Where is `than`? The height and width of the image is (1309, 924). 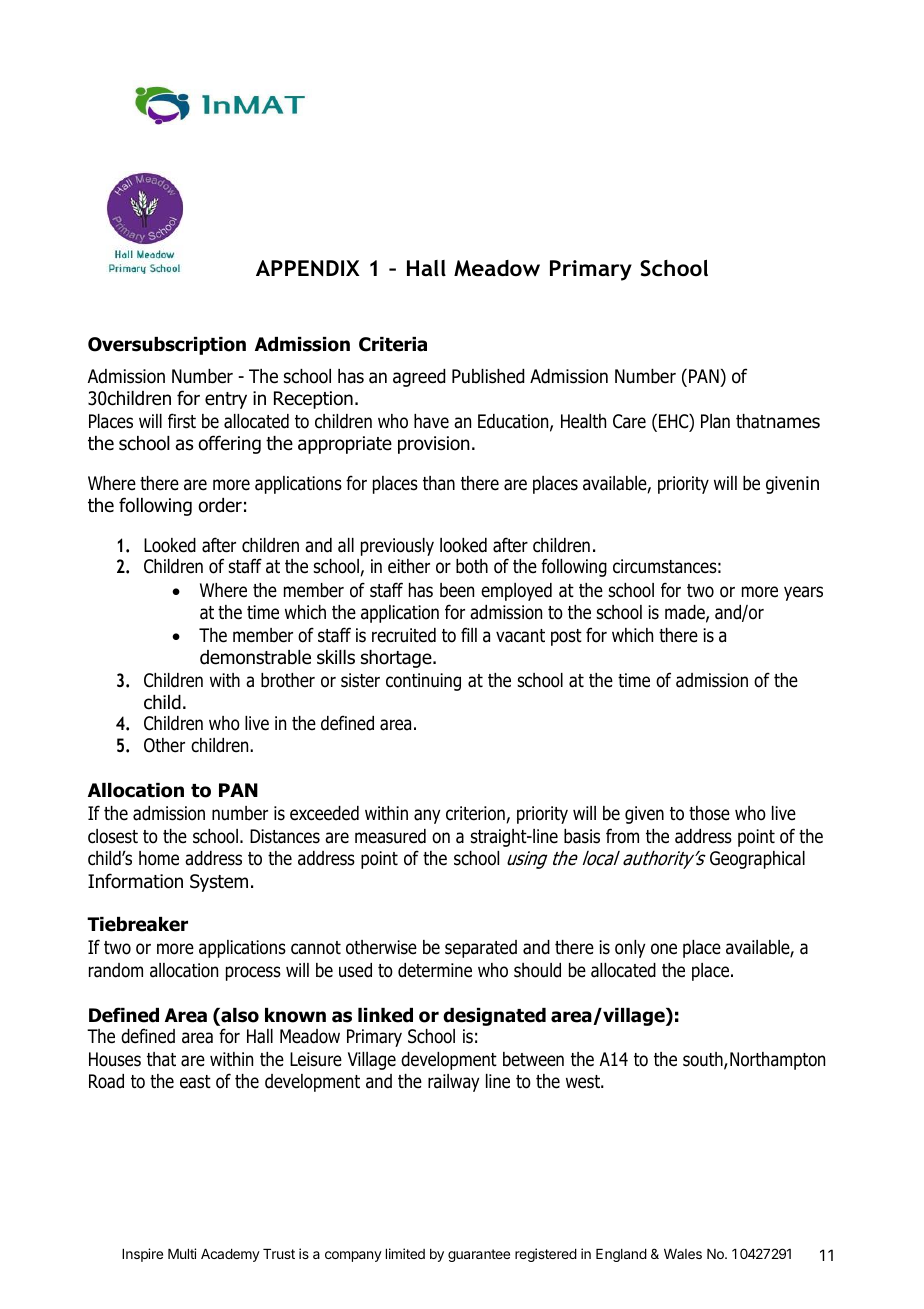
than is located at coordinates (439, 483).
